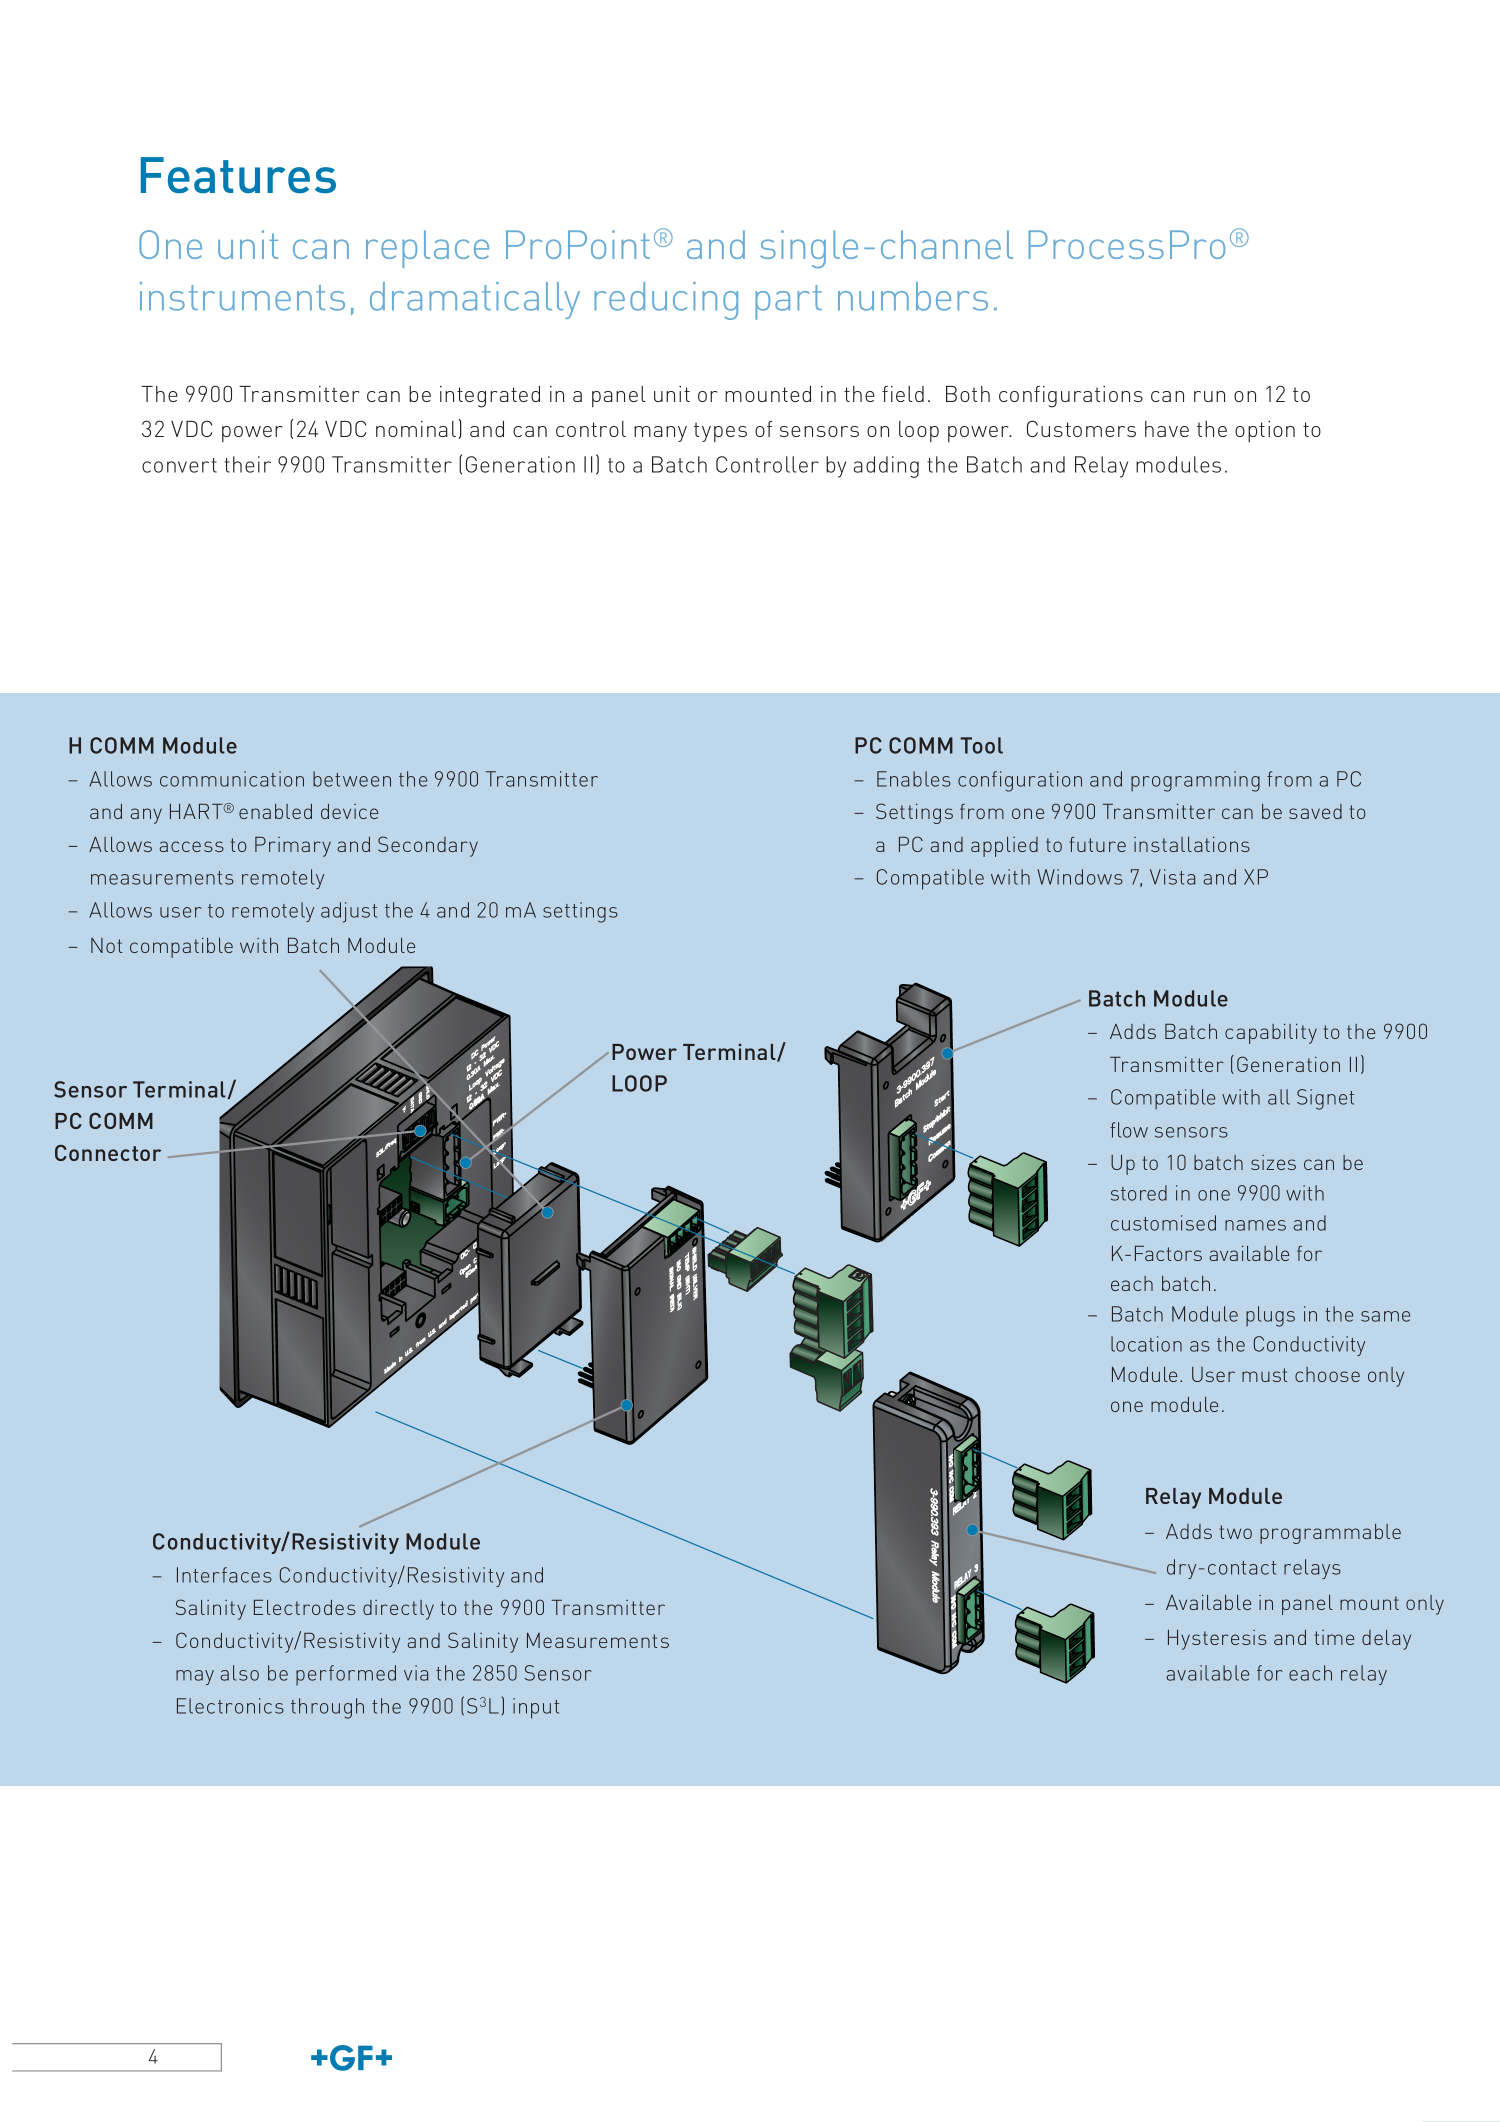 This document has width=1500, height=2122. I want to click on also, so click(239, 1673).
